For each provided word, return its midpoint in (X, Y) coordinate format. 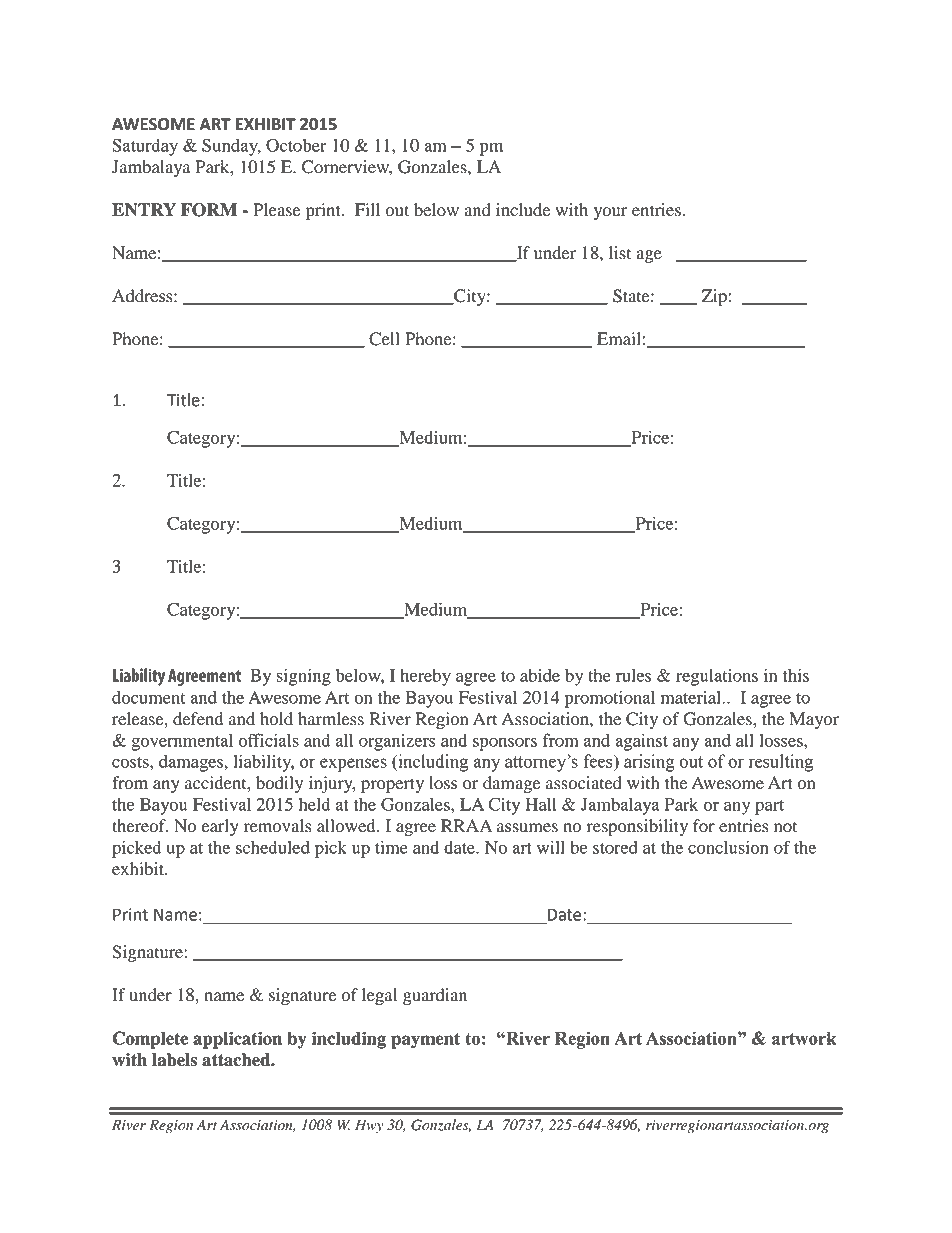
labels (174, 1060)
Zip (714, 297)
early (220, 827)
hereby (425, 677)
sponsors (505, 744)
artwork (804, 1038)
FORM (209, 210)
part (769, 807)
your (610, 213)
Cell (384, 339)
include (523, 210)
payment (425, 1041)
